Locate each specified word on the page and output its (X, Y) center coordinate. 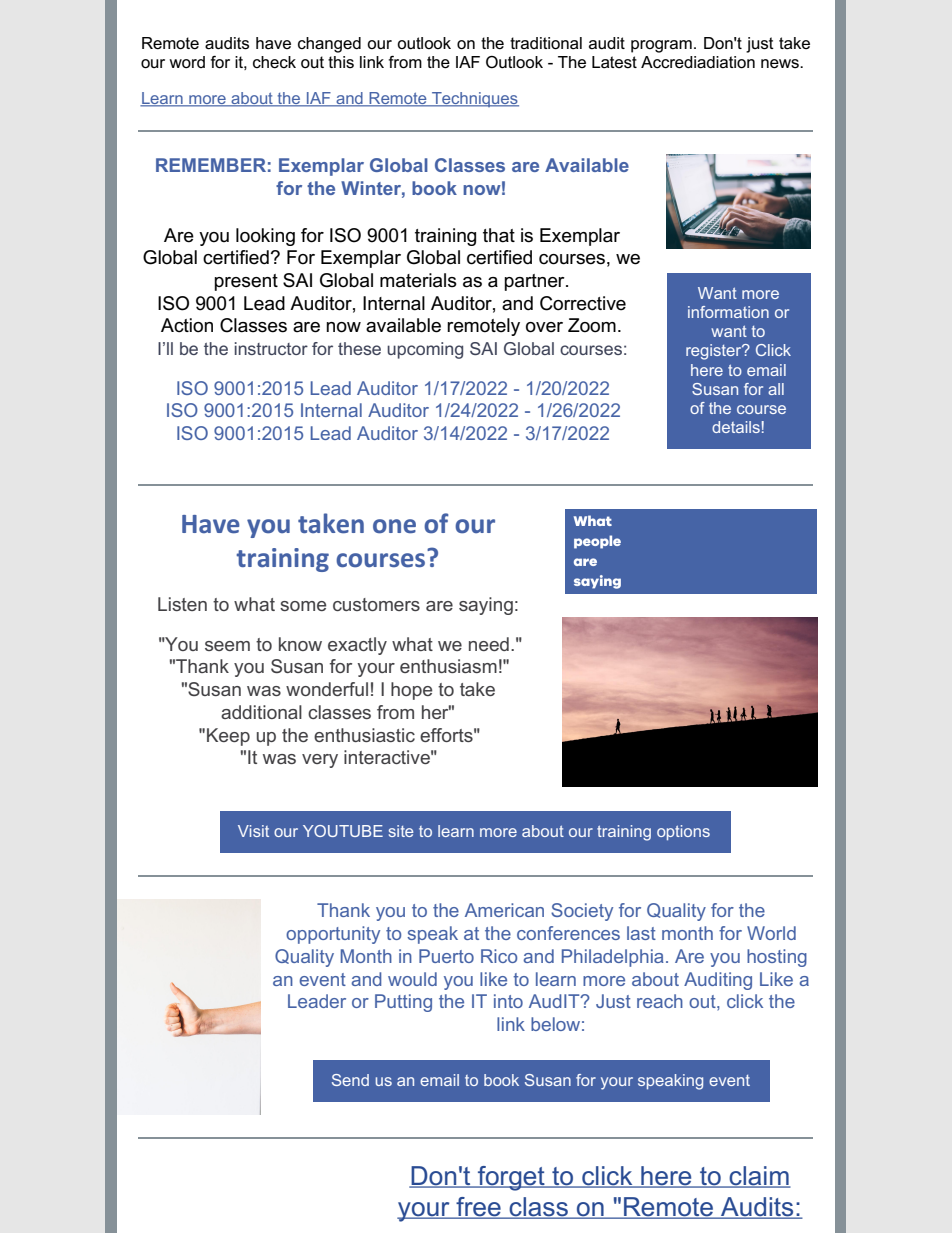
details (736, 427)
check (274, 62)
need (489, 644)
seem (227, 646)
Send (350, 1080)
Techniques (474, 99)
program (661, 46)
